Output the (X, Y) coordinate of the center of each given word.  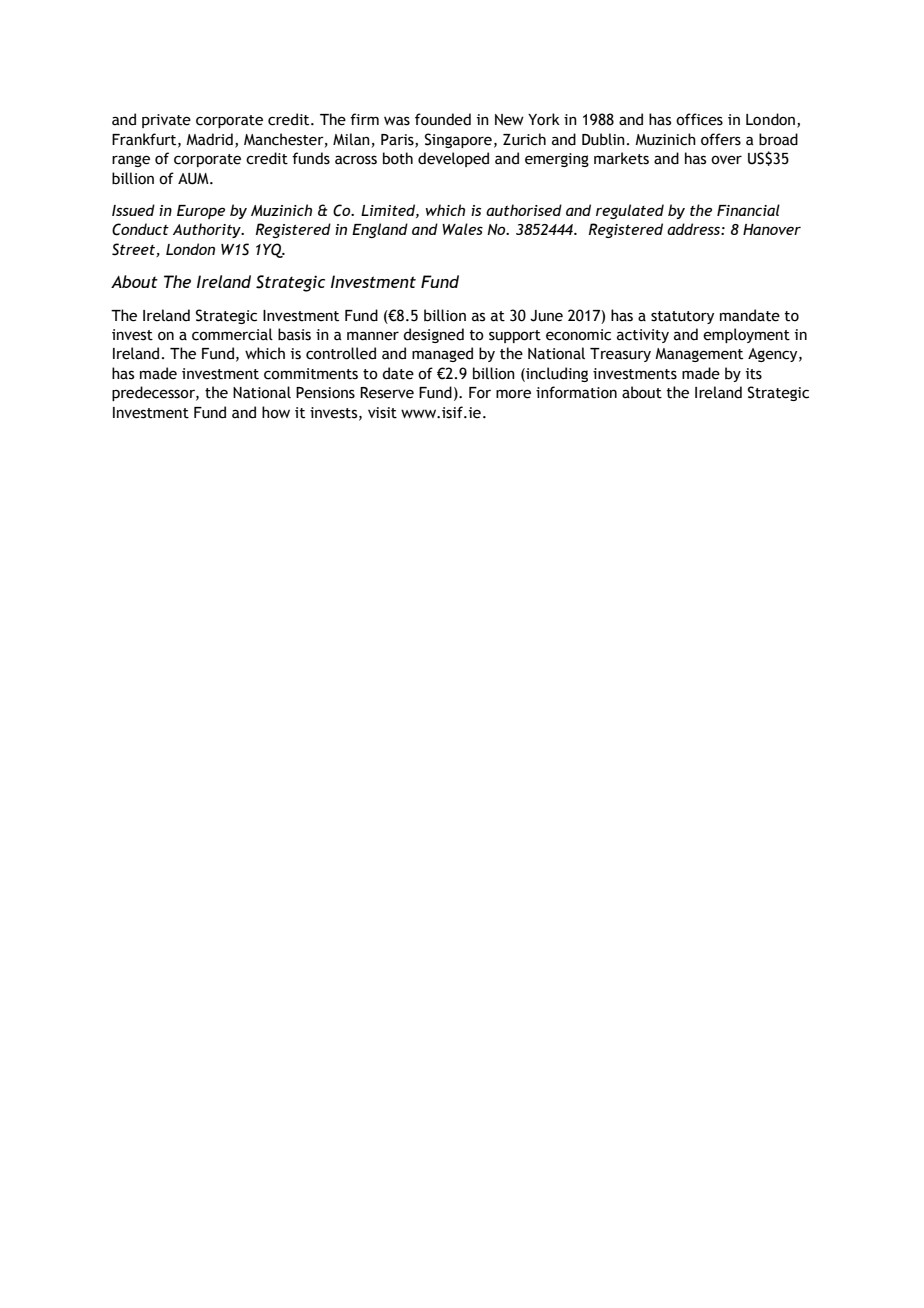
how (276, 412)
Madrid (209, 139)
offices (699, 119)
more (513, 394)
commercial (232, 334)
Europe (201, 212)
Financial (748, 210)
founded (443, 119)
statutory (682, 317)
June (546, 316)
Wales (462, 229)
